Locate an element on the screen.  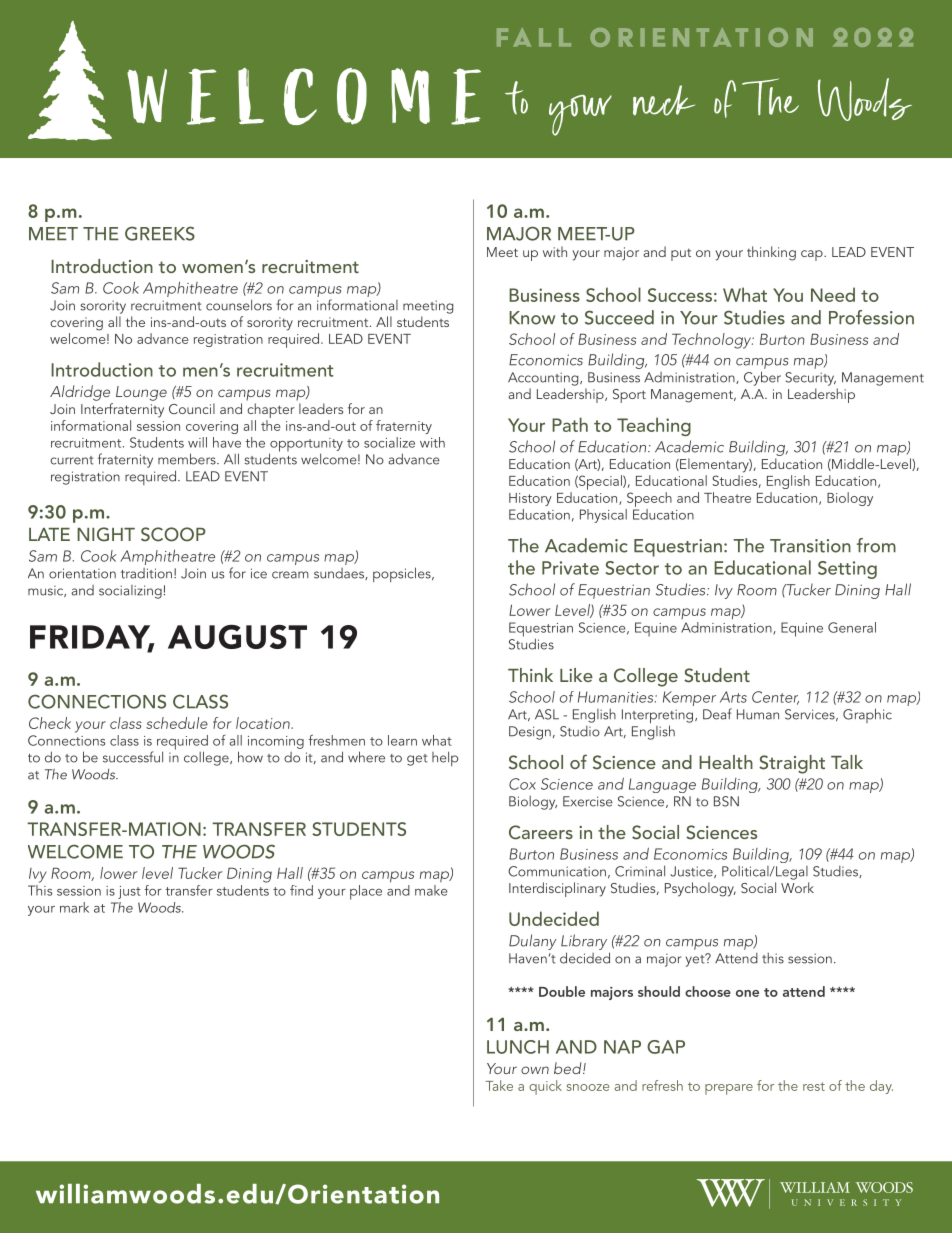
Teaching is located at coordinates (654, 426).
